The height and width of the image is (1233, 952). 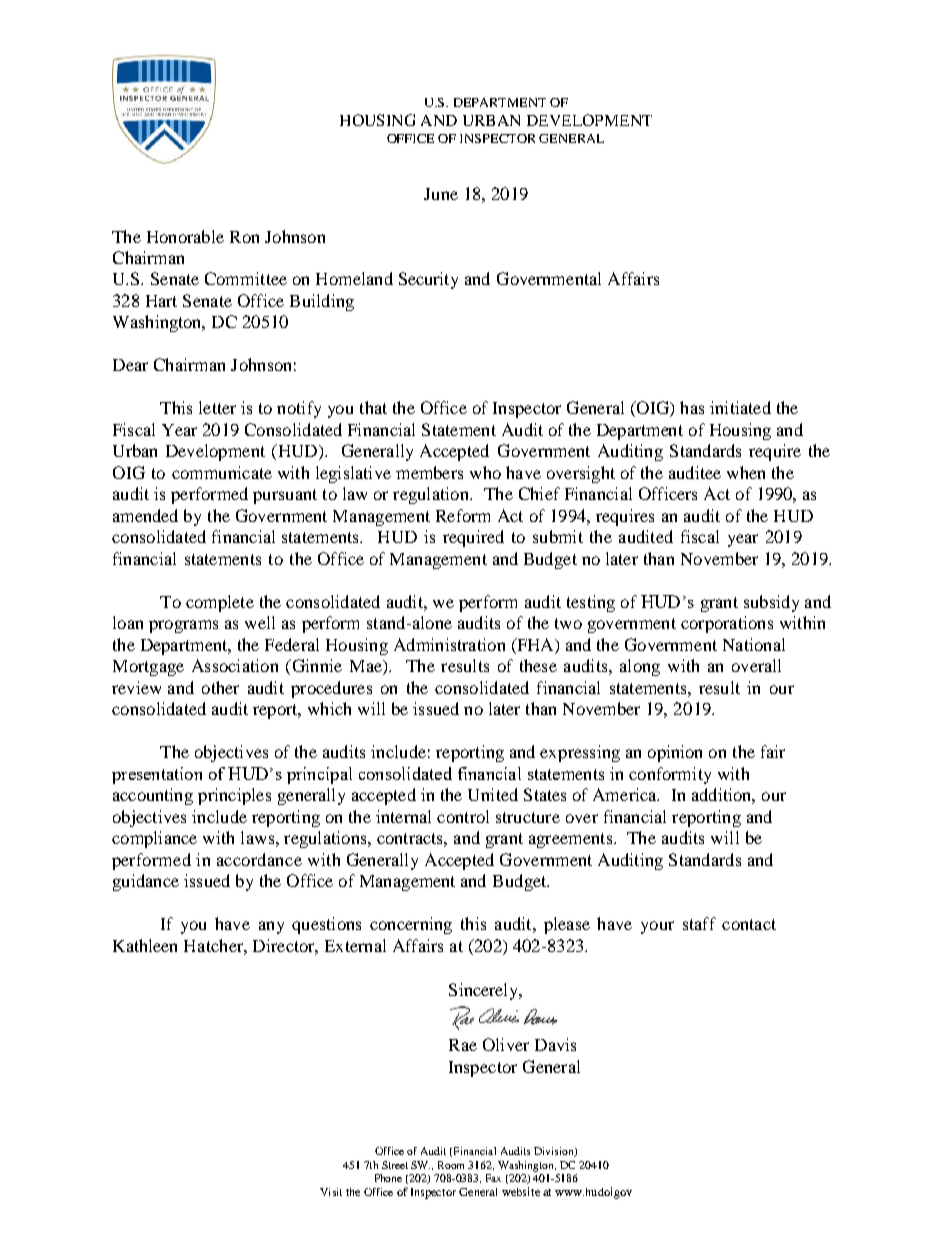 What do you see at coordinates (463, 816) in the image?
I see `control` at bounding box center [463, 816].
